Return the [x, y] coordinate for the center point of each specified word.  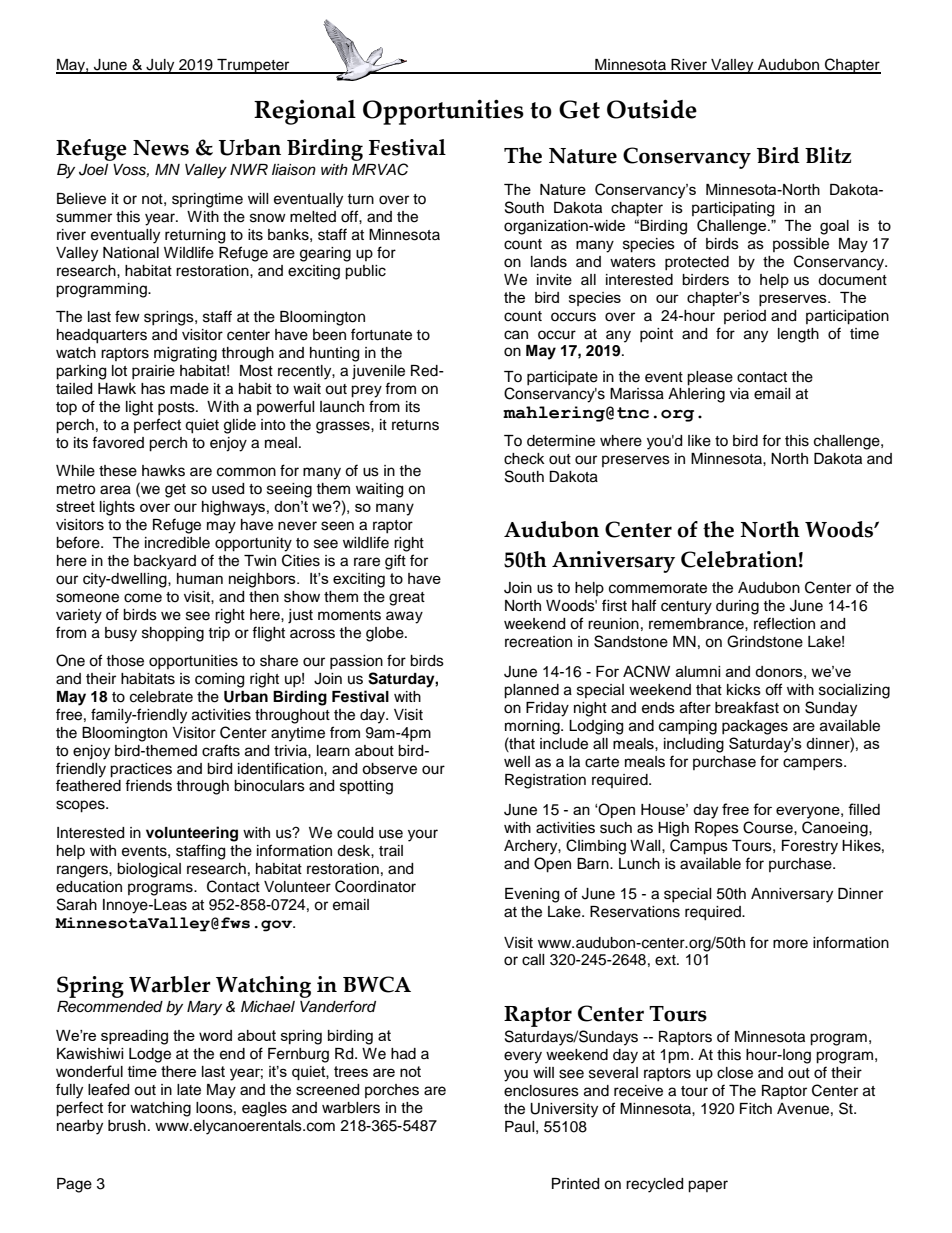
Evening [532, 895]
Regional [305, 112]
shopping [173, 634]
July [160, 66]
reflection [784, 623]
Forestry [810, 847]
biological [149, 870]
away [404, 617]
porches [392, 1091]
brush [127, 1126]
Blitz [828, 155]
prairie [153, 372]
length [798, 335]
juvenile [378, 372]
